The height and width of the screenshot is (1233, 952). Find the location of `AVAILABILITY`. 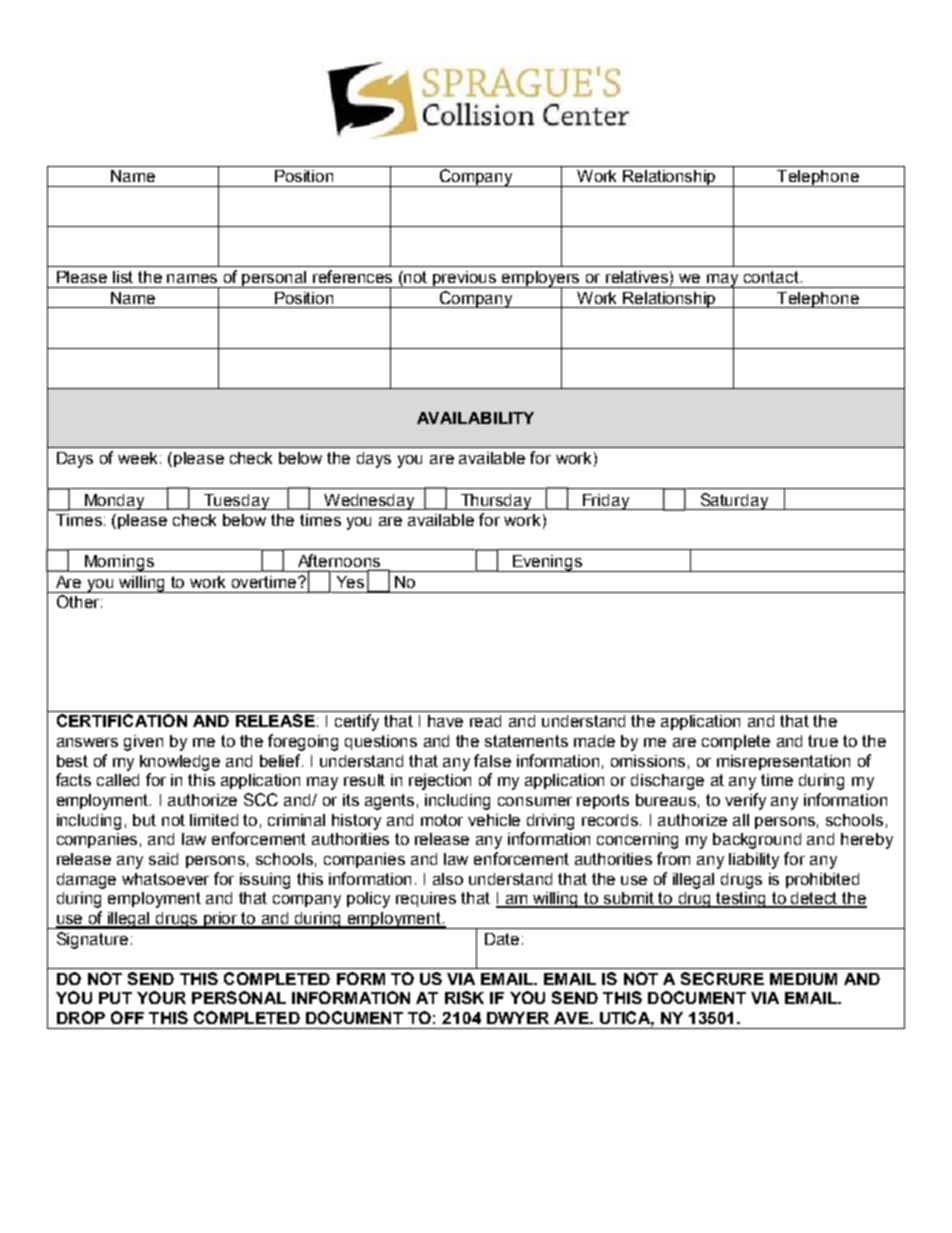

AVAILABILITY is located at coordinates (475, 418).
